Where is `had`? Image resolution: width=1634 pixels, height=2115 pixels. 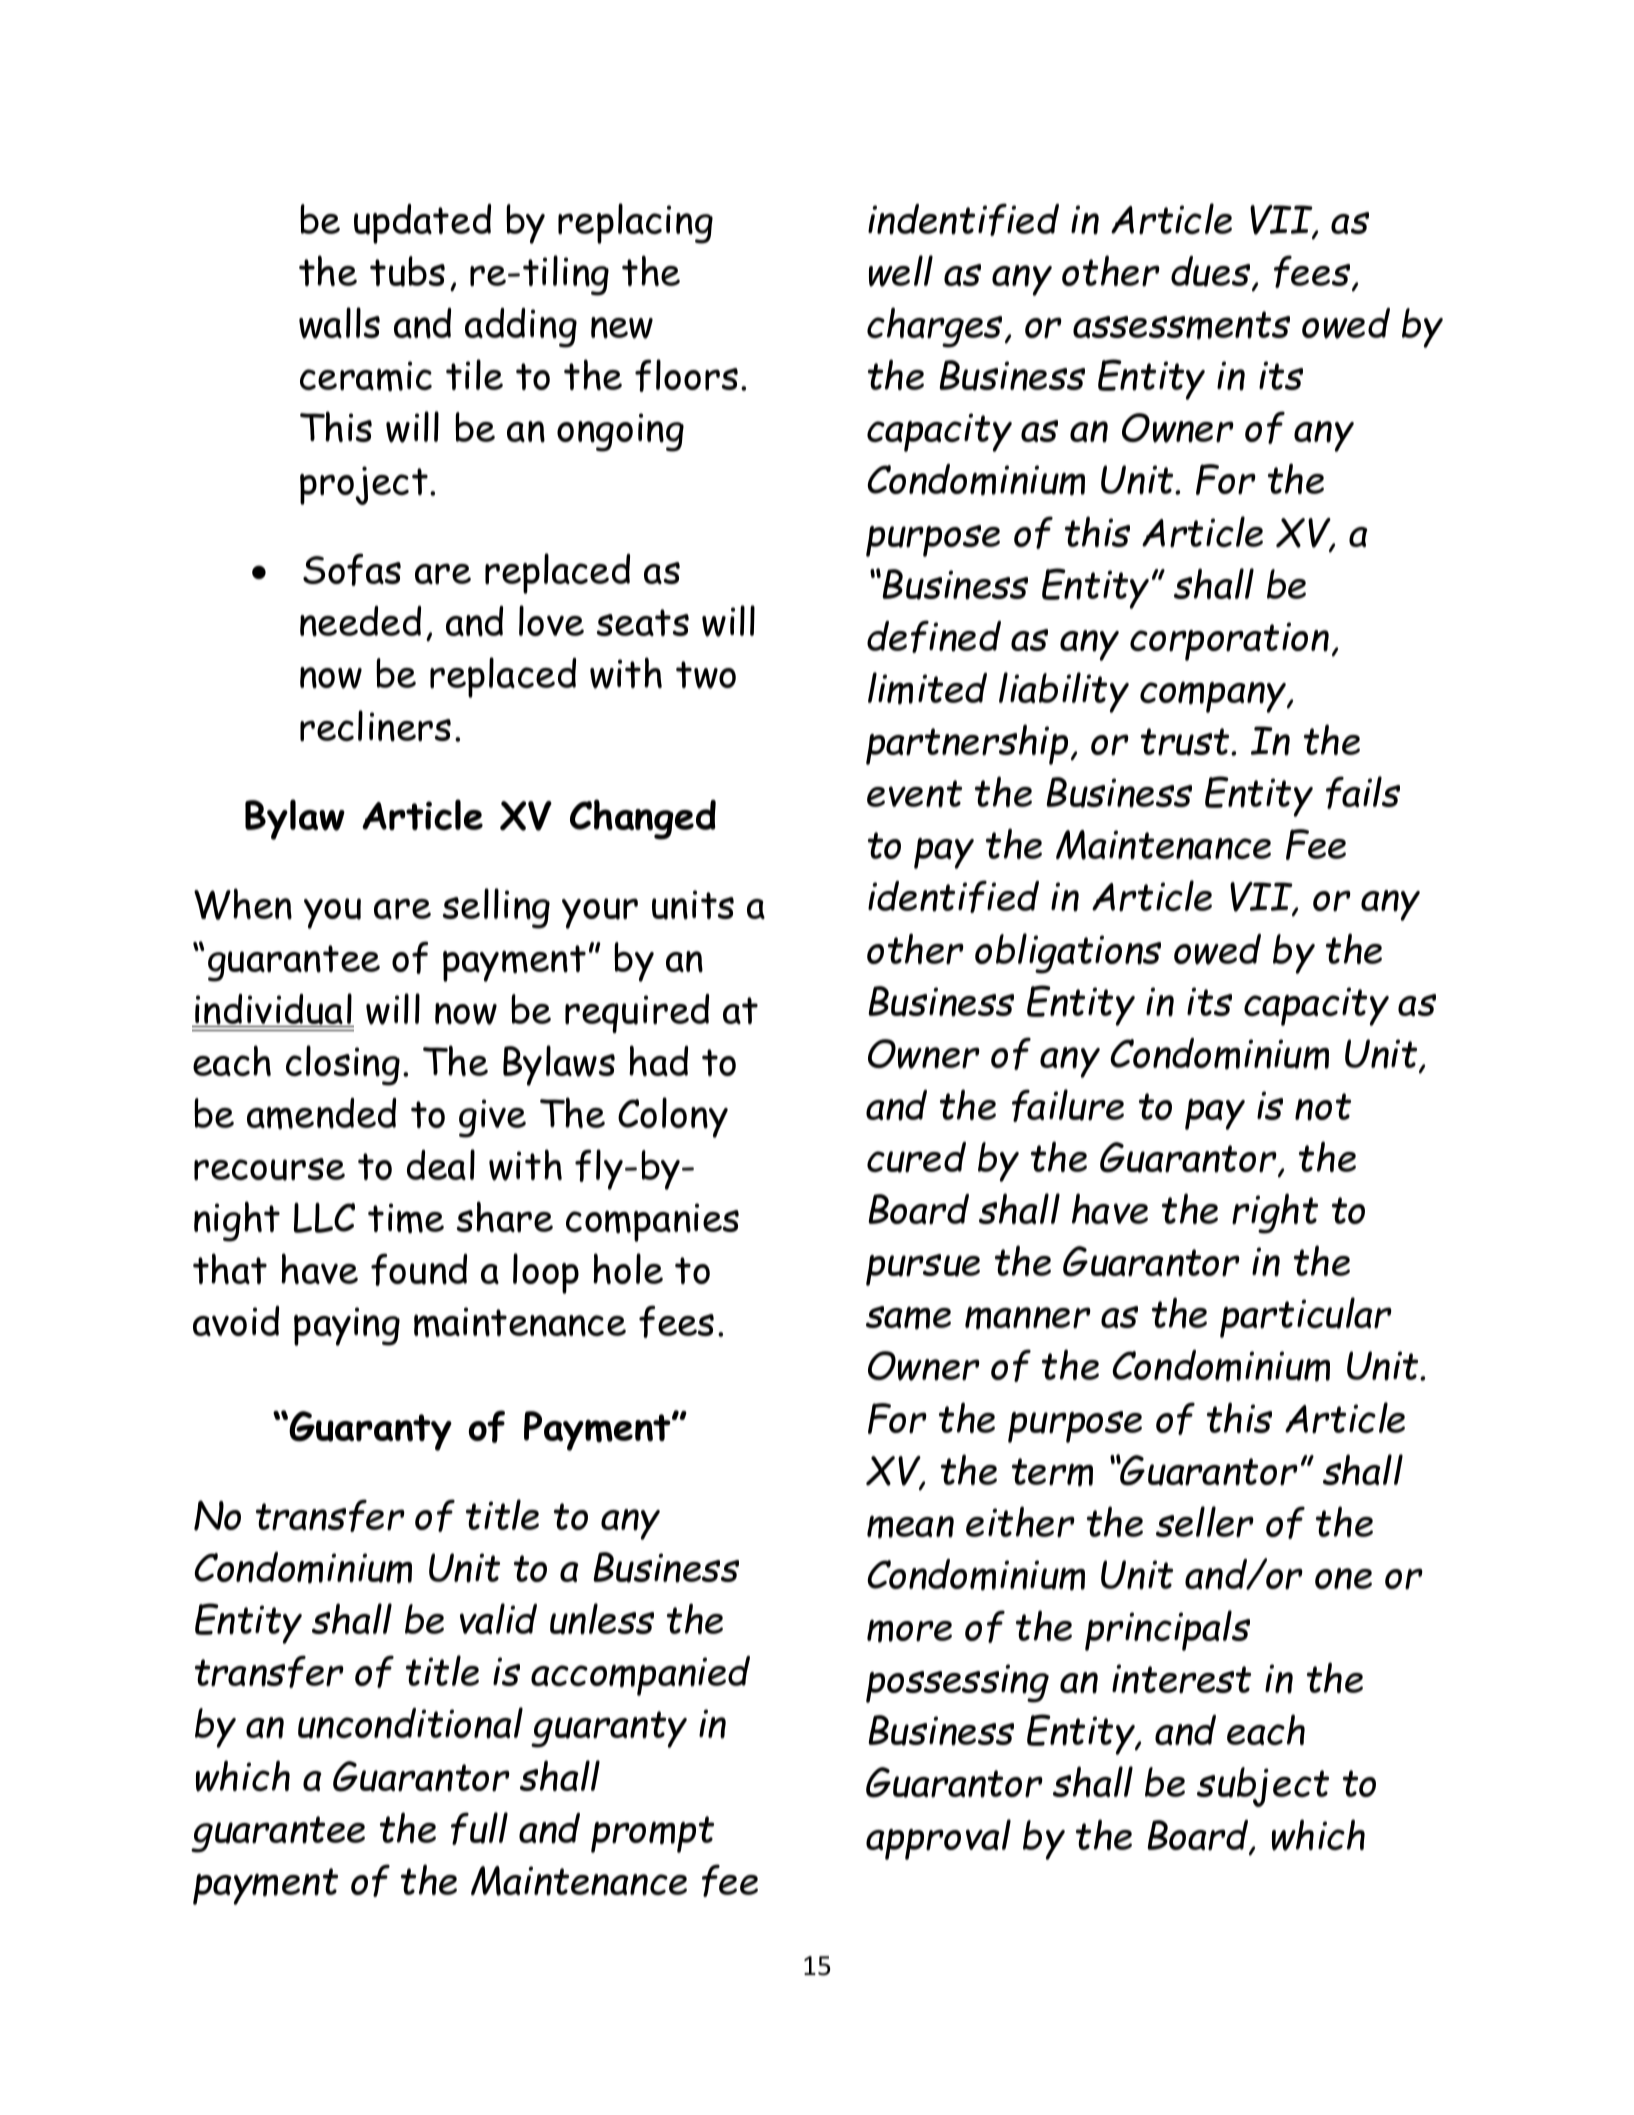
had is located at coordinates (658, 1060).
